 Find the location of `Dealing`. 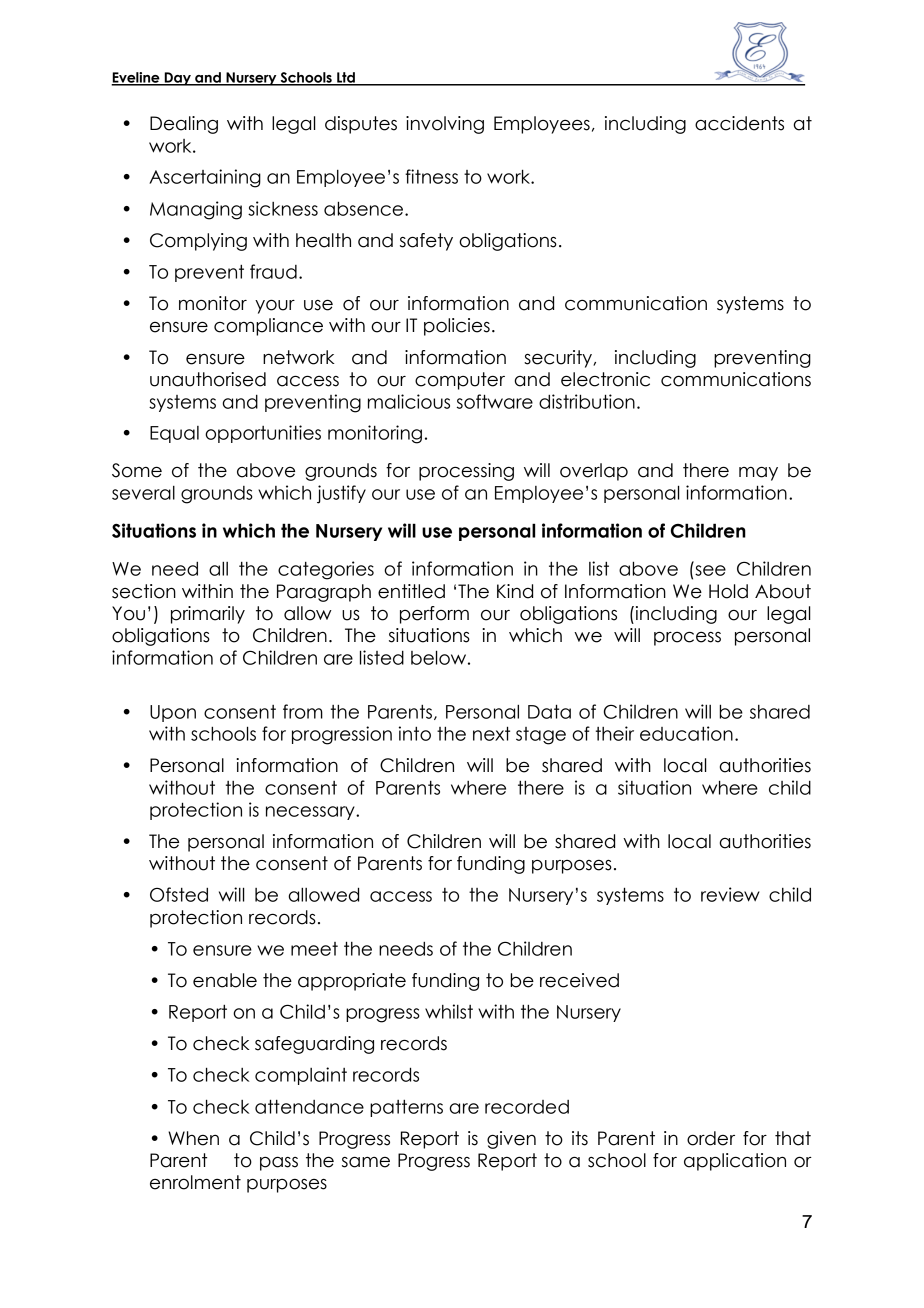

Dealing is located at coordinates (184, 125).
